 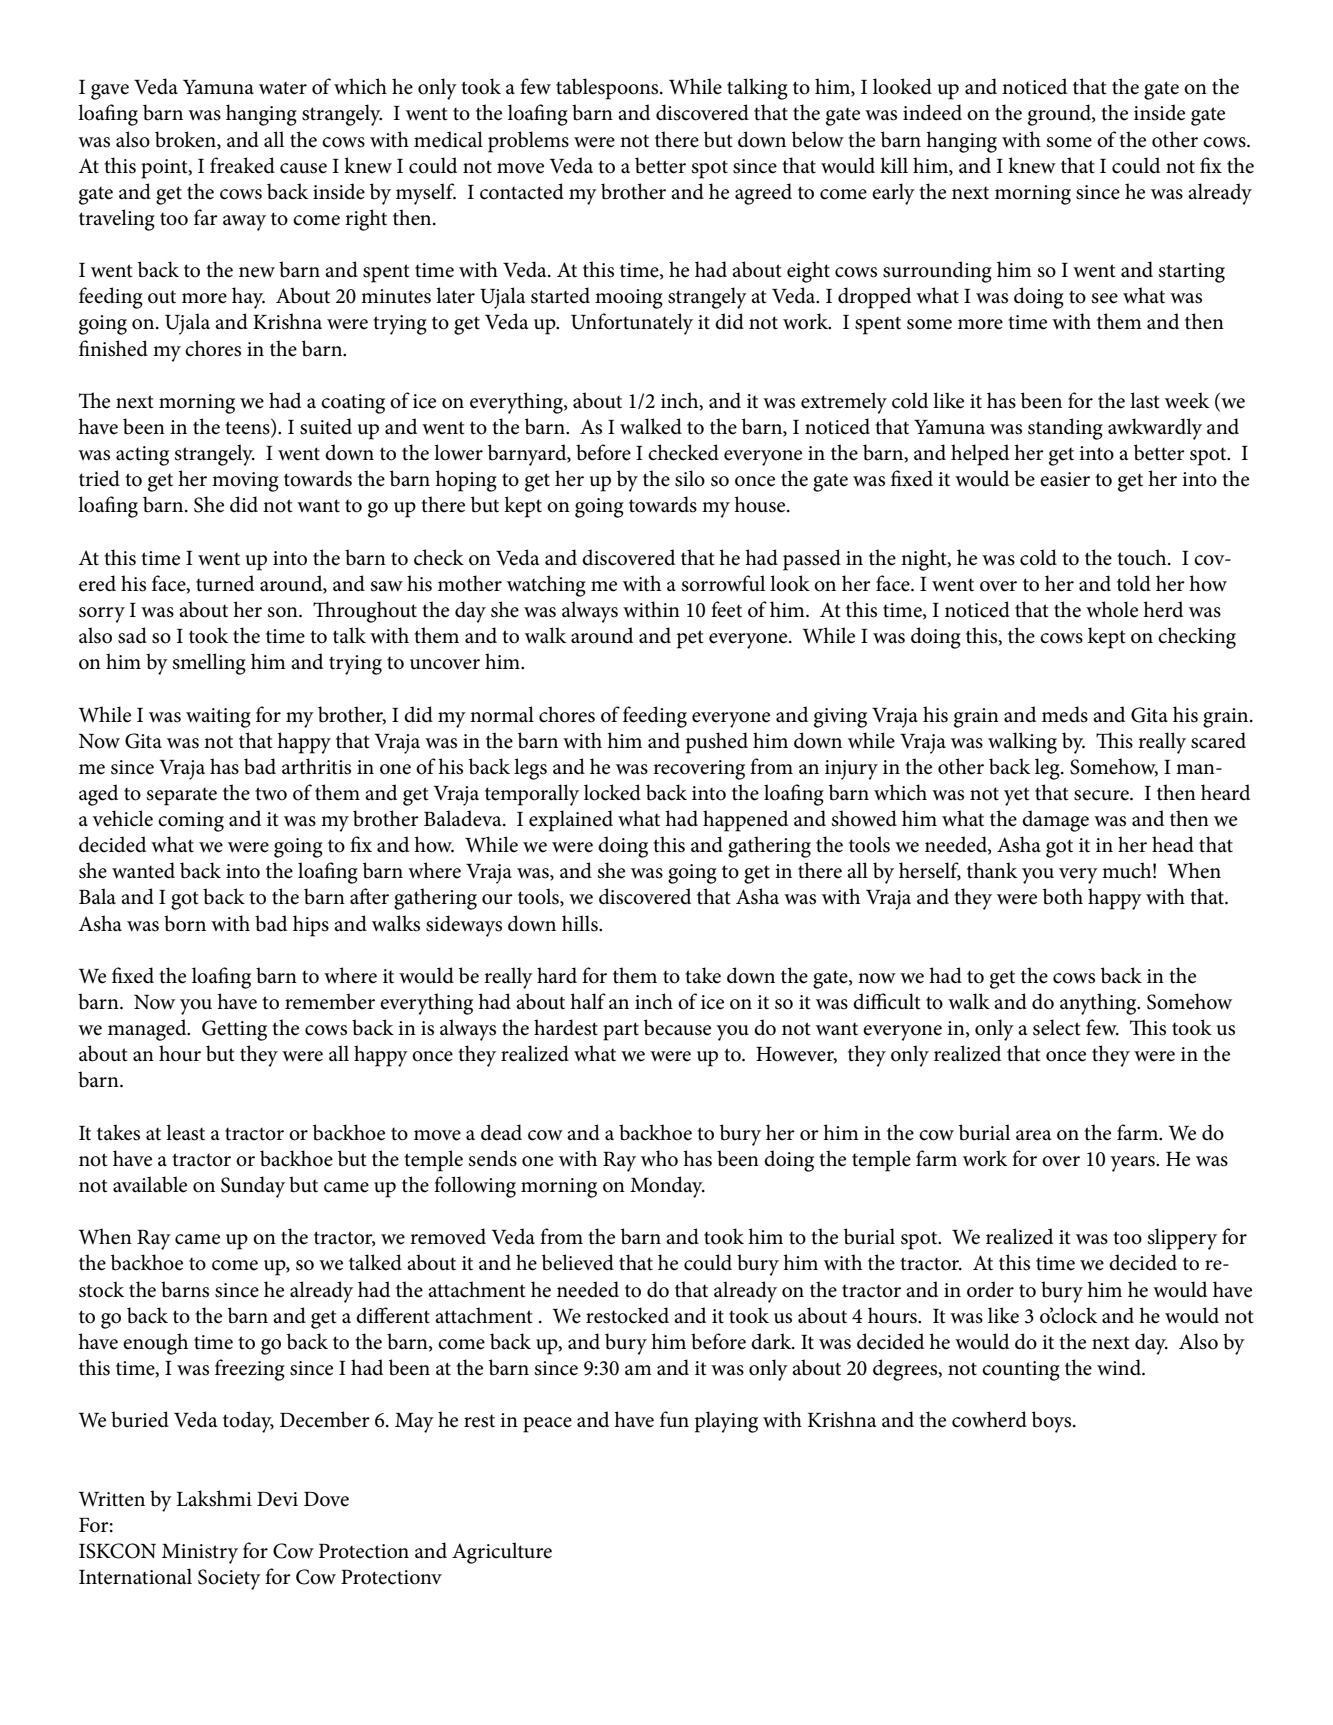 I want to click on Monday, so click(x=667, y=1187).
